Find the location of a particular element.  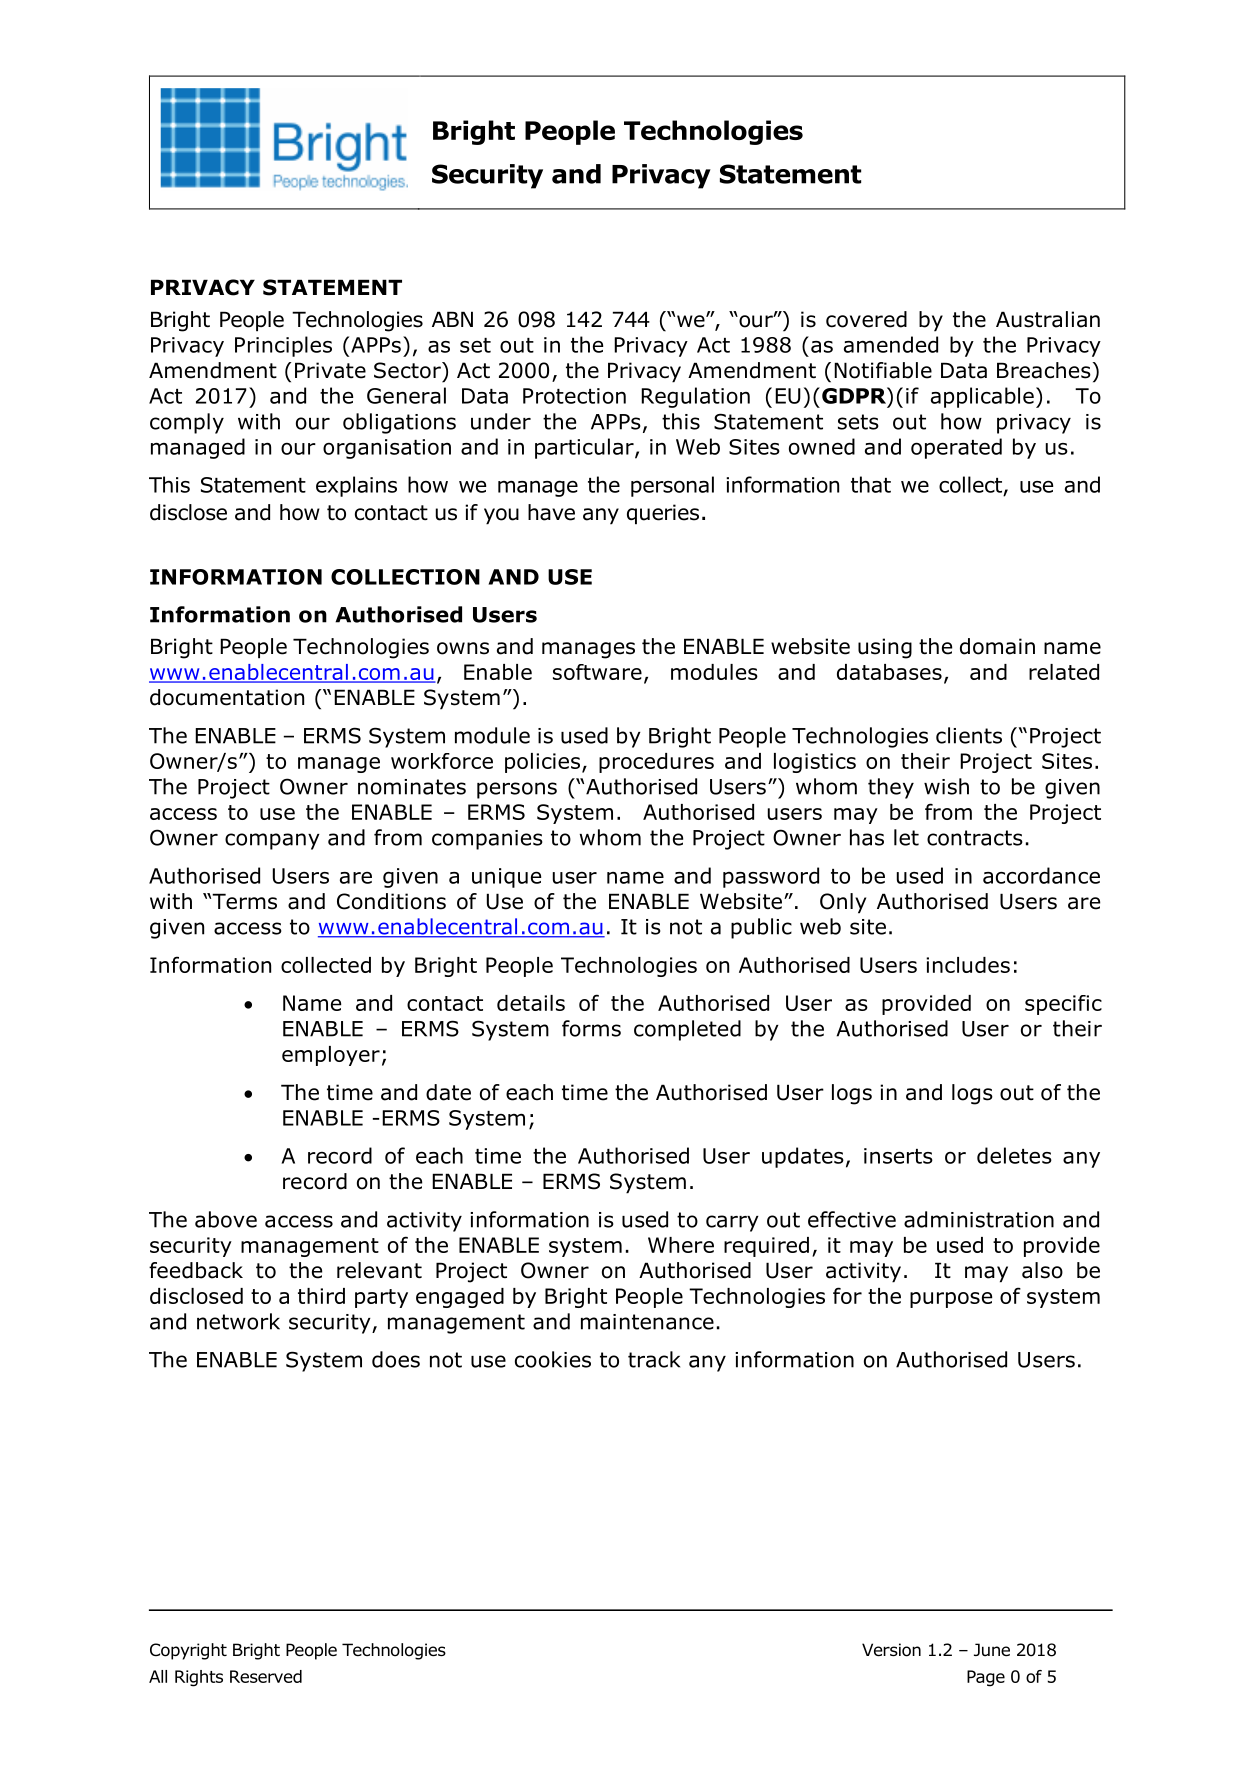

software is located at coordinates (597, 672).
